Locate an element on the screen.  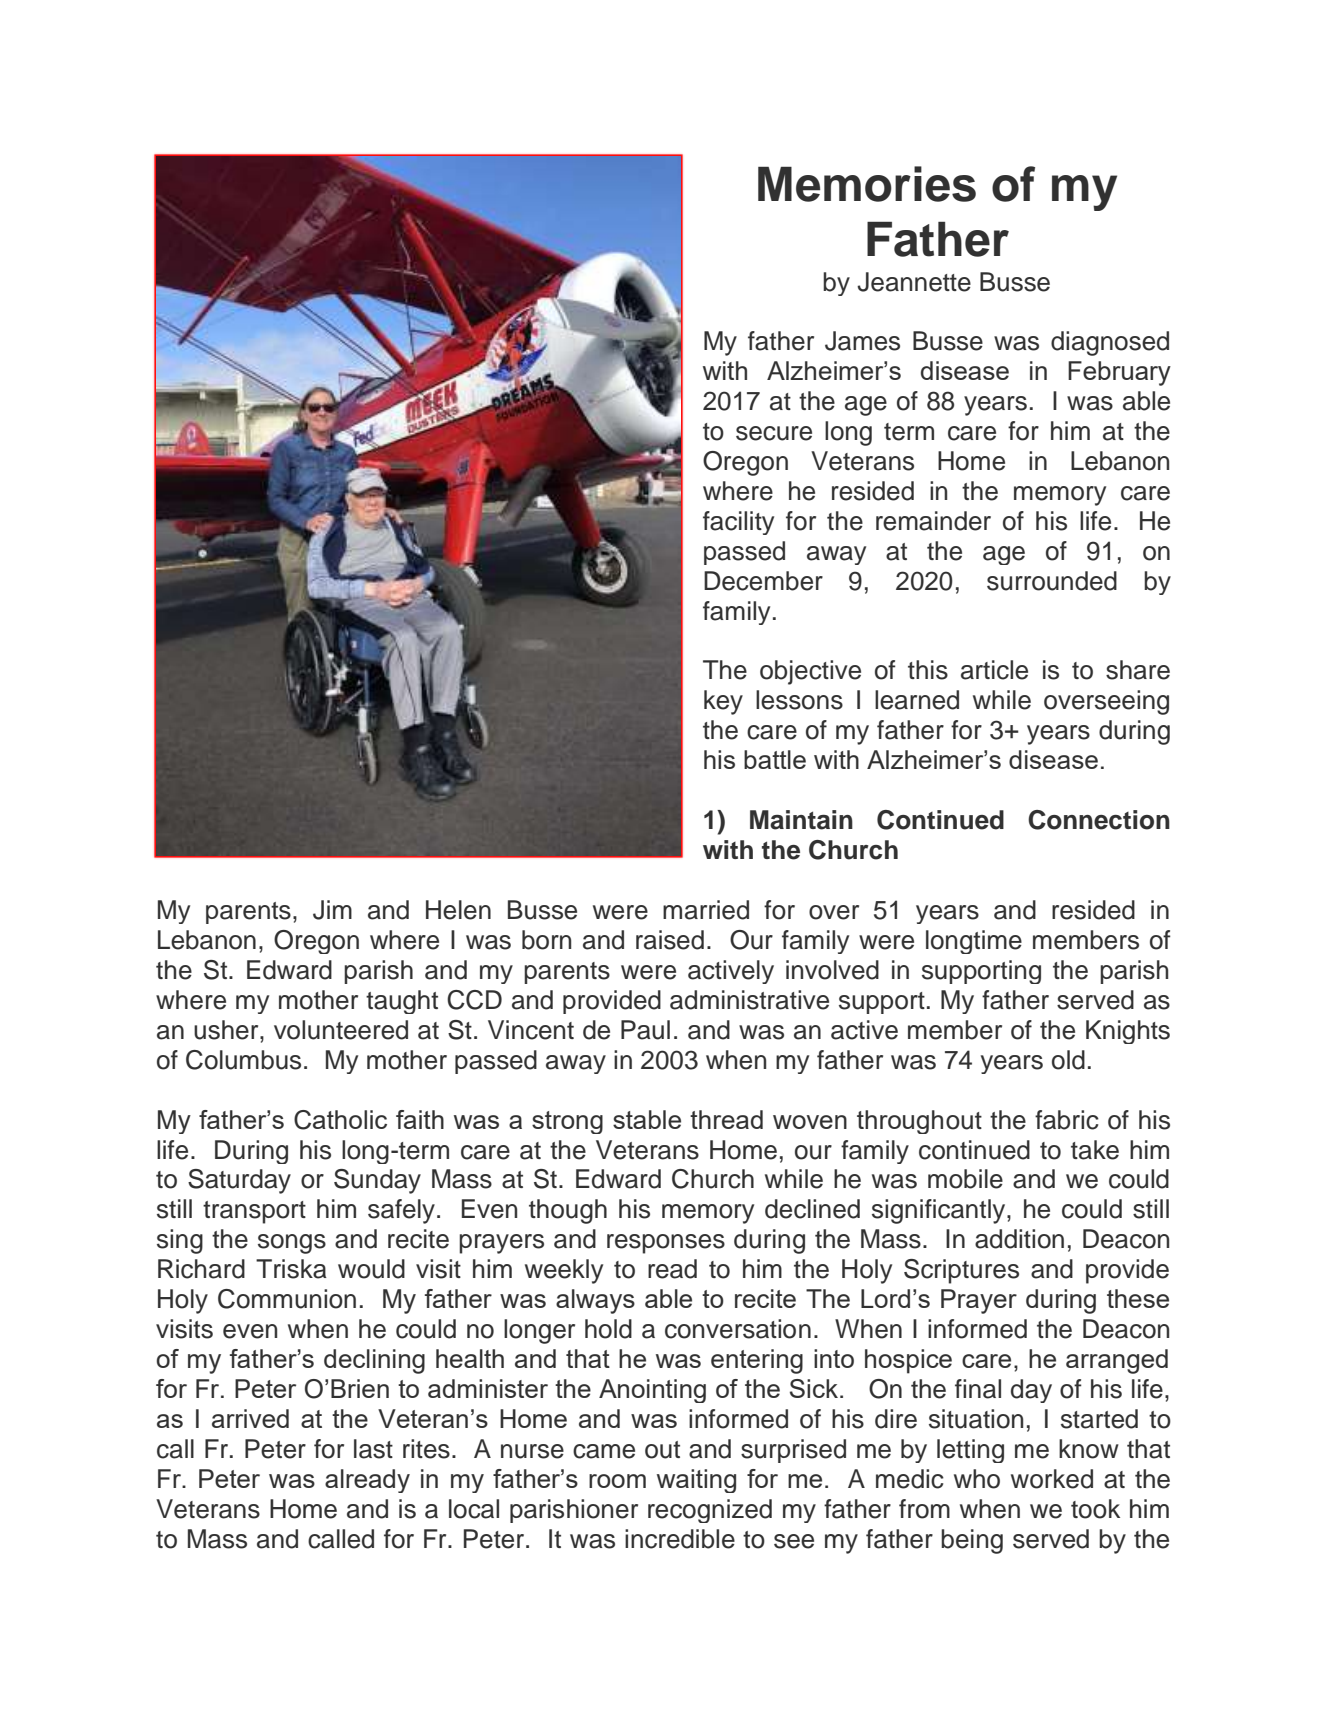
Jim is located at coordinates (332, 910).
